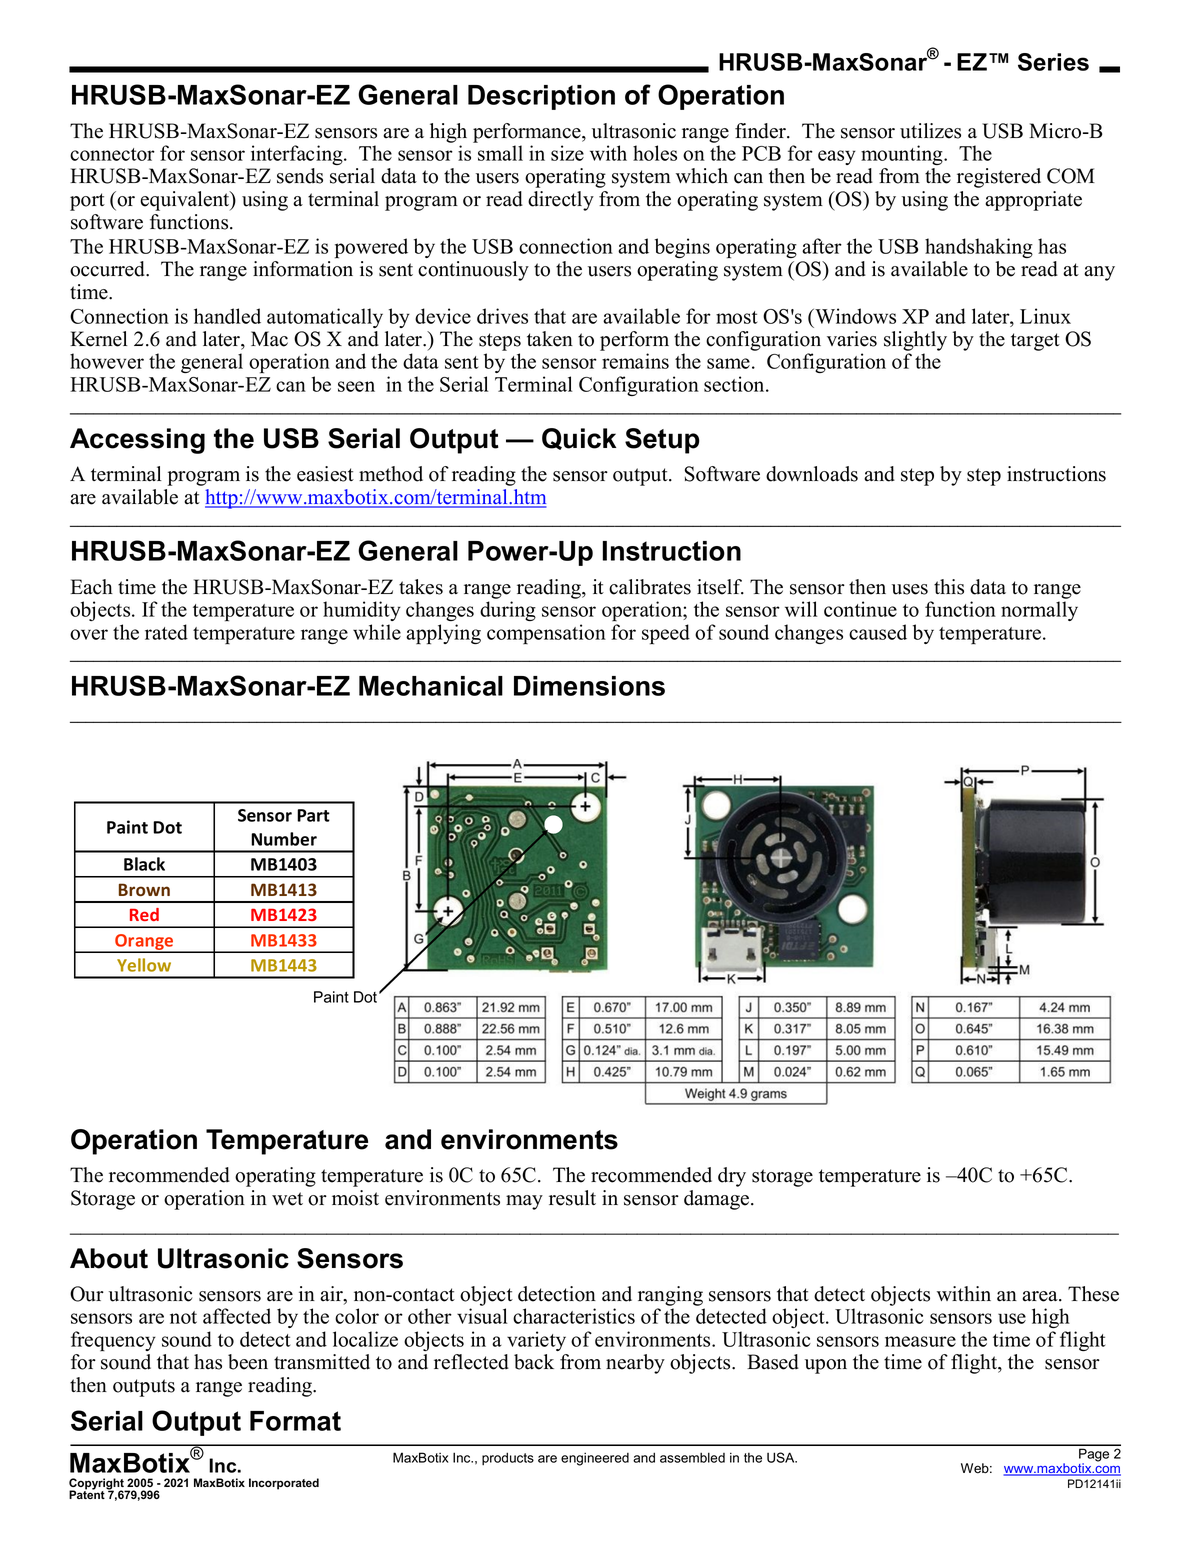  What do you see at coordinates (595, 1459) in the image?
I see `engineered` at bounding box center [595, 1459].
